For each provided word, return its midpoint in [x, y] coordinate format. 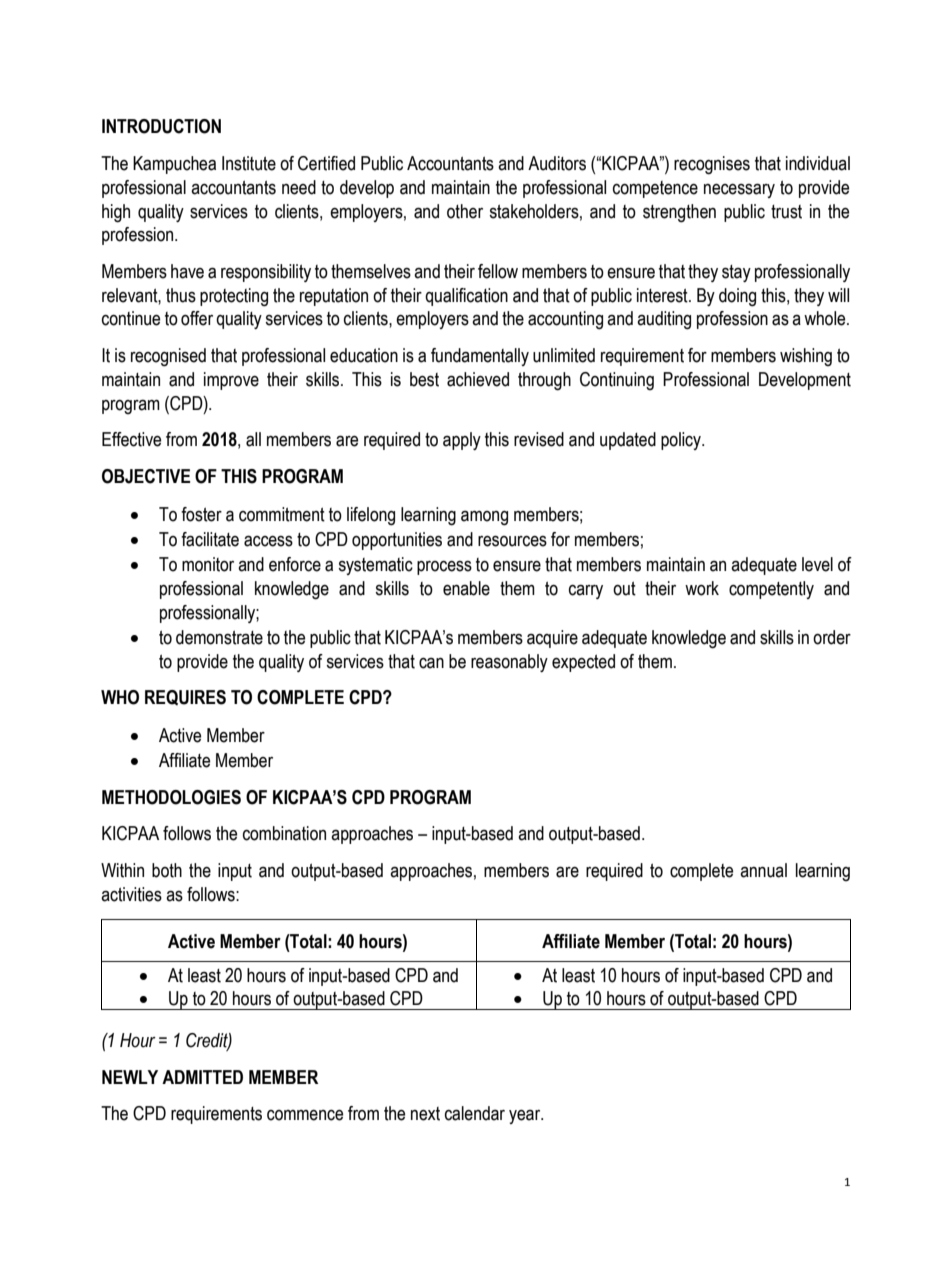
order [832, 637]
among [484, 518]
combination [284, 833]
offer [197, 318]
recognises [712, 165]
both [167, 870]
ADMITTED [202, 1077]
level [817, 564]
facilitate [210, 539]
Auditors [557, 163]
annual [763, 870]
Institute [249, 163]
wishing [806, 357]
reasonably [509, 663]
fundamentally [480, 357]
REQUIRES [185, 697]
